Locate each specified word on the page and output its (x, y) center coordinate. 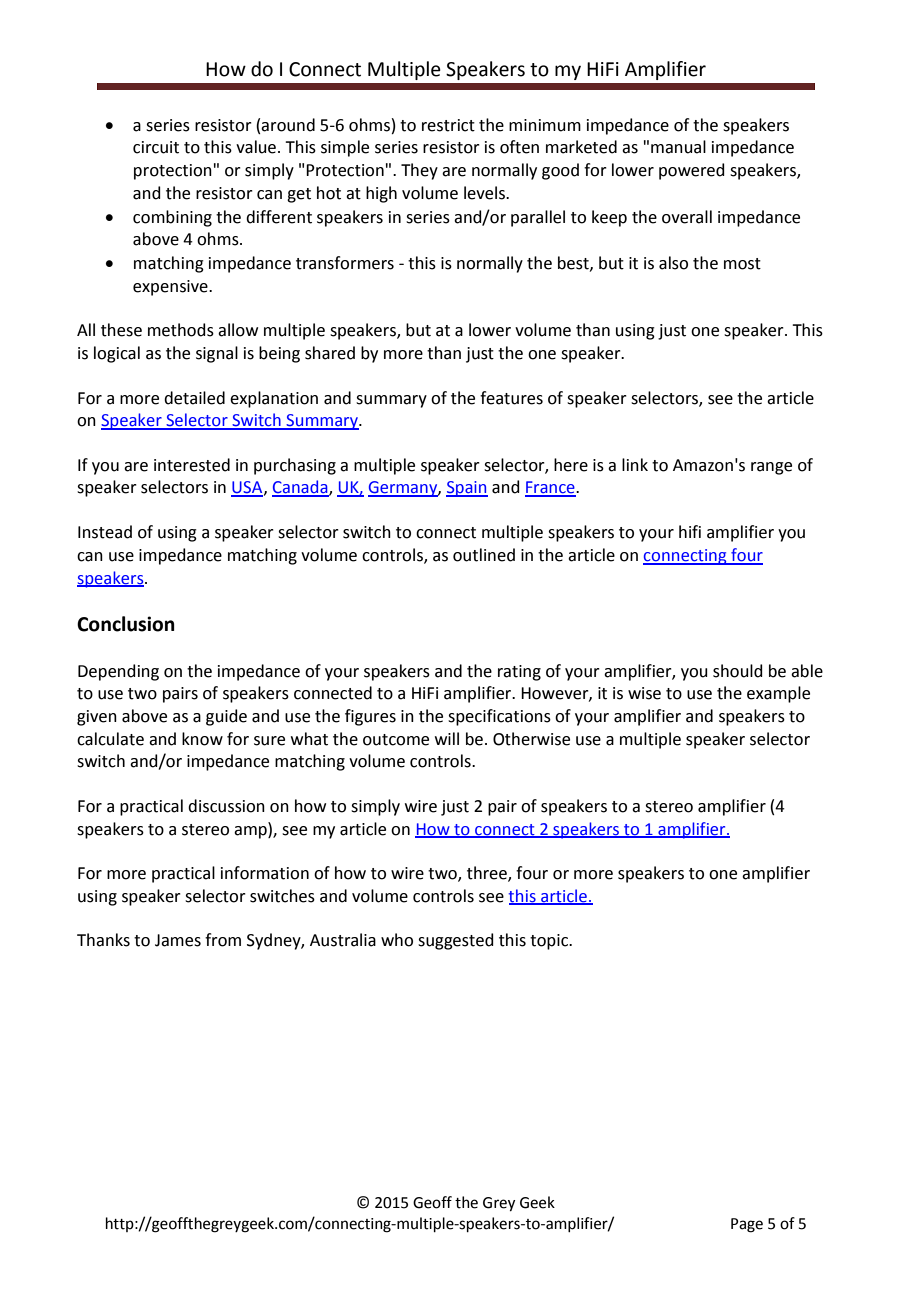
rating (519, 673)
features (511, 398)
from (223, 940)
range (771, 468)
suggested (456, 941)
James (178, 940)
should (738, 671)
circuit (156, 147)
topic (550, 942)
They (419, 171)
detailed (194, 398)
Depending (118, 672)
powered (692, 171)
